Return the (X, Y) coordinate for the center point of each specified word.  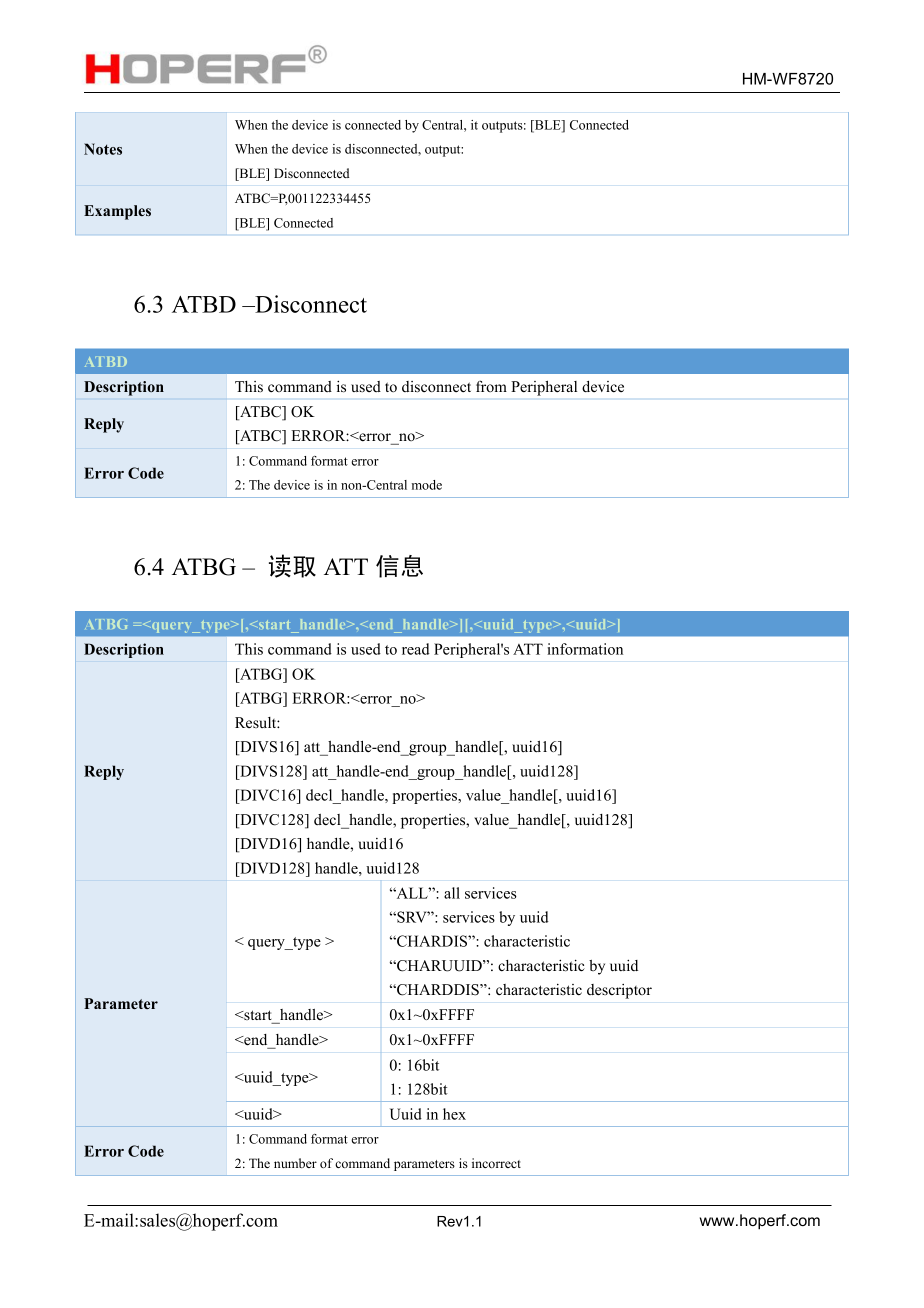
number (295, 1163)
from (491, 386)
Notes (103, 149)
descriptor (619, 991)
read (416, 649)
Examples (117, 212)
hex (454, 1114)
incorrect (496, 1163)
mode (427, 485)
